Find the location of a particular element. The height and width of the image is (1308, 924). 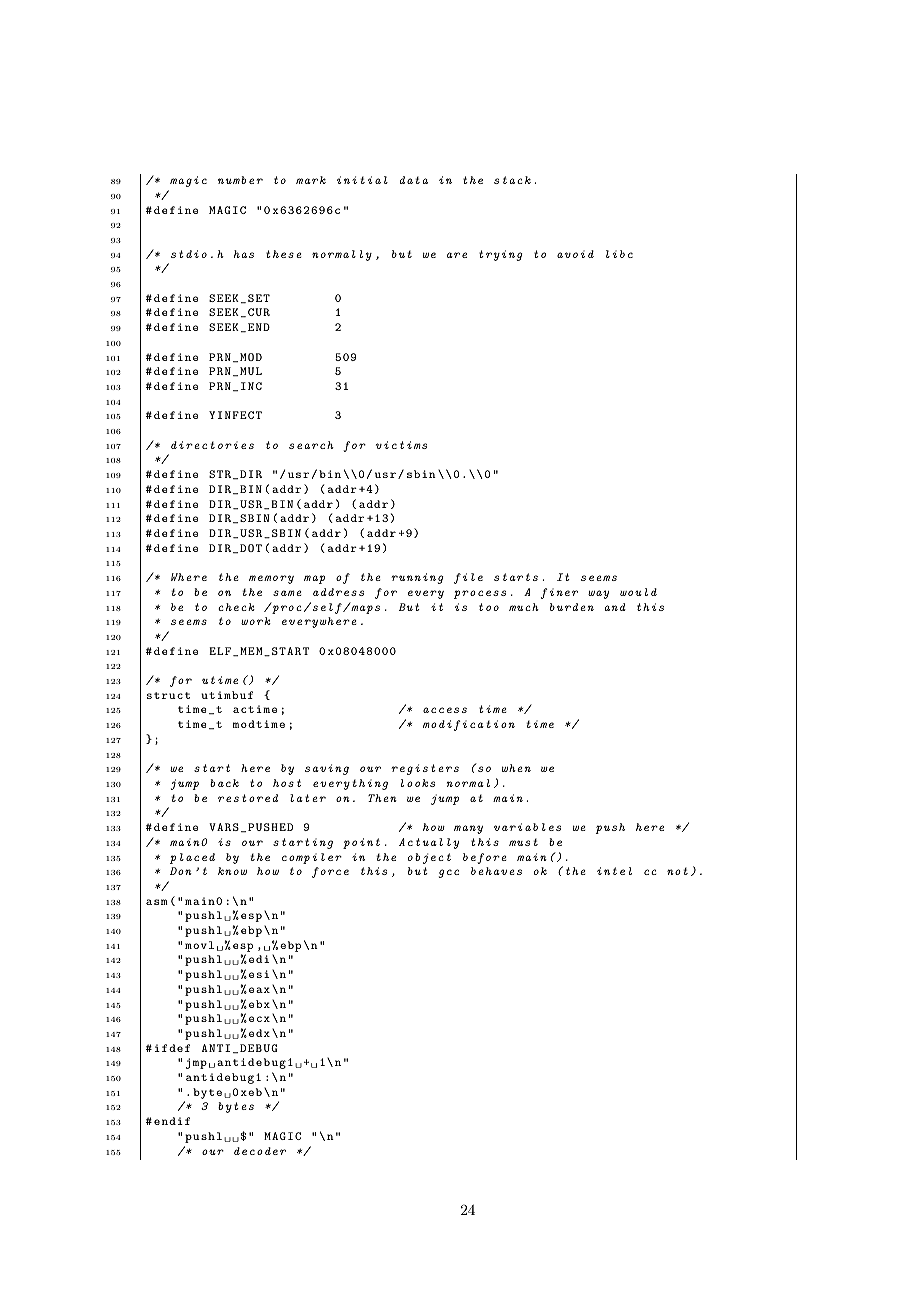

decoder is located at coordinates (260, 1151).
